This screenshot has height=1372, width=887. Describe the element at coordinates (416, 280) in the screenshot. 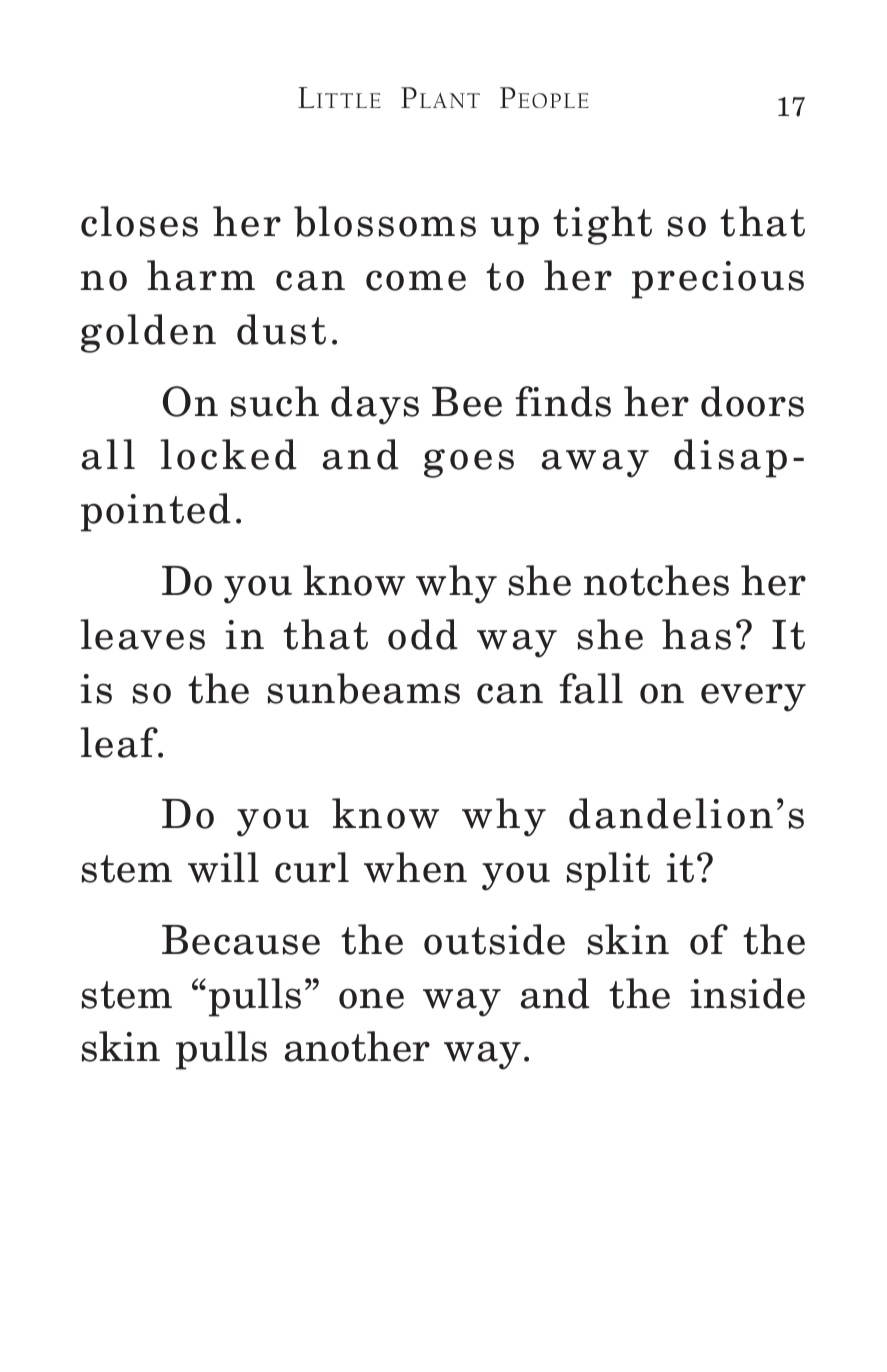

I see `come` at that location.
